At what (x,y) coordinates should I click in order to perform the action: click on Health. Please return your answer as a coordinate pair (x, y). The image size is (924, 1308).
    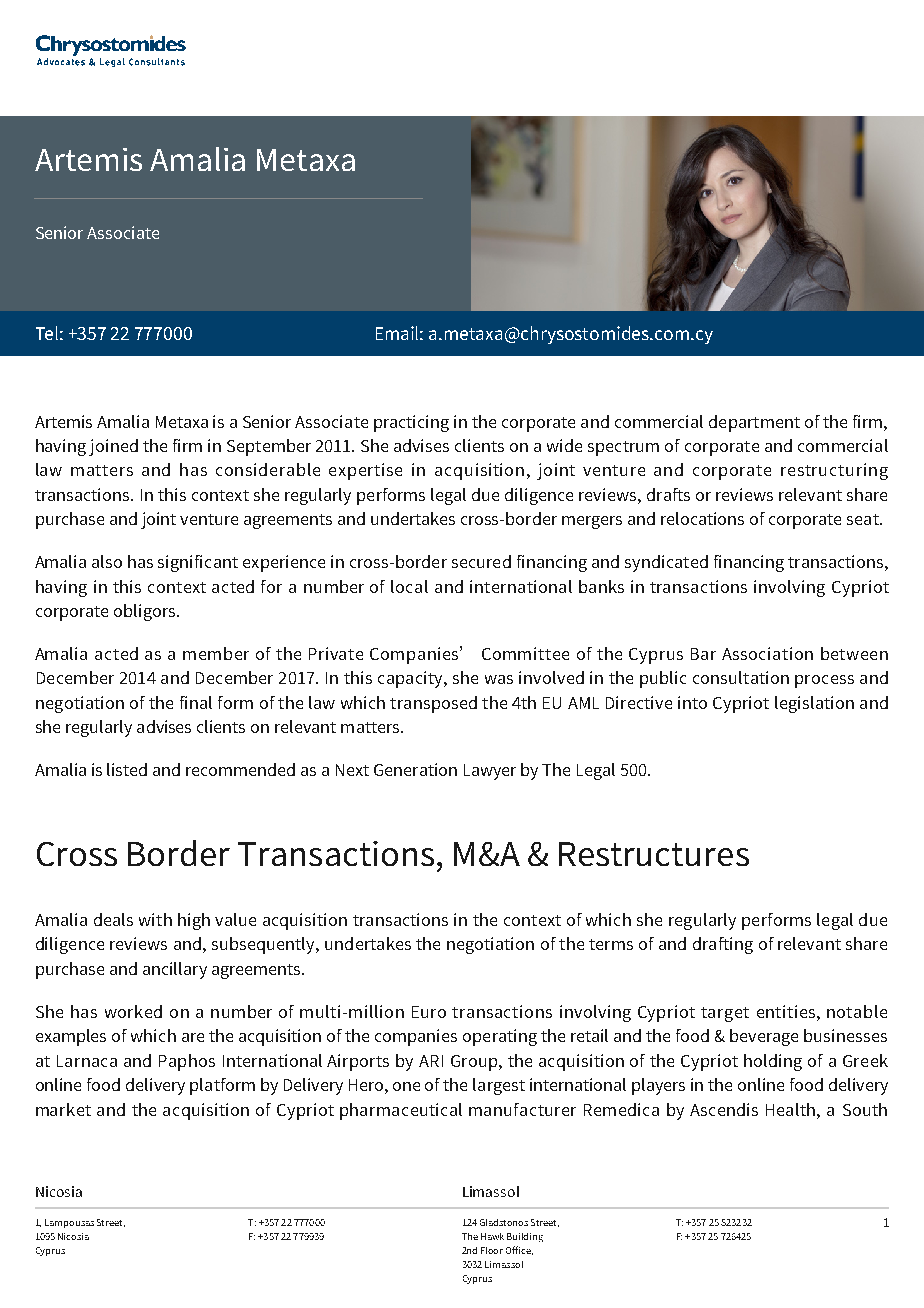
    Looking at the image, I should click on (792, 1109).
